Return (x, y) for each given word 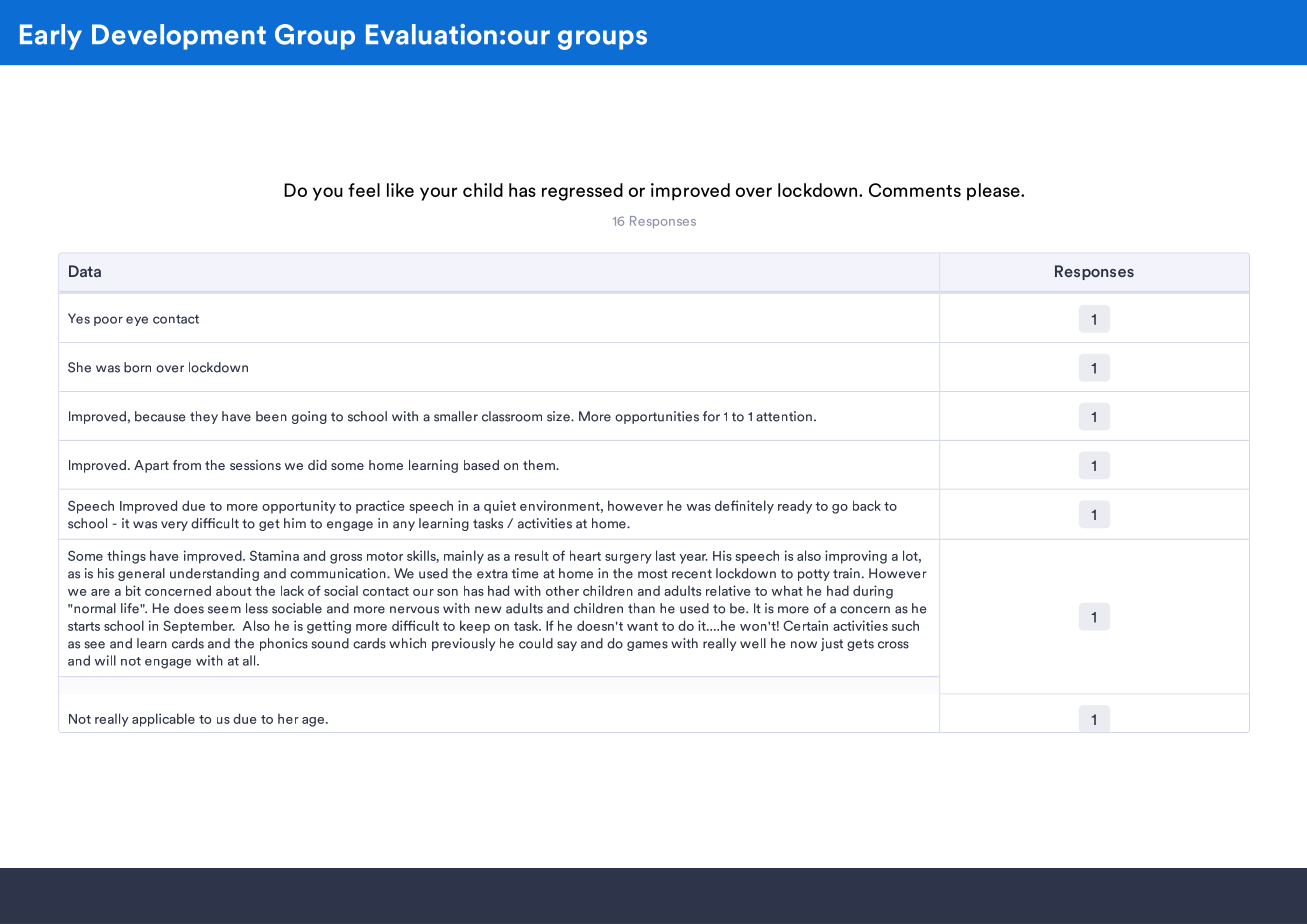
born (137, 367)
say (567, 646)
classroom (512, 416)
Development (179, 37)
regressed (582, 192)
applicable (163, 720)
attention (784, 416)
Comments (915, 190)
